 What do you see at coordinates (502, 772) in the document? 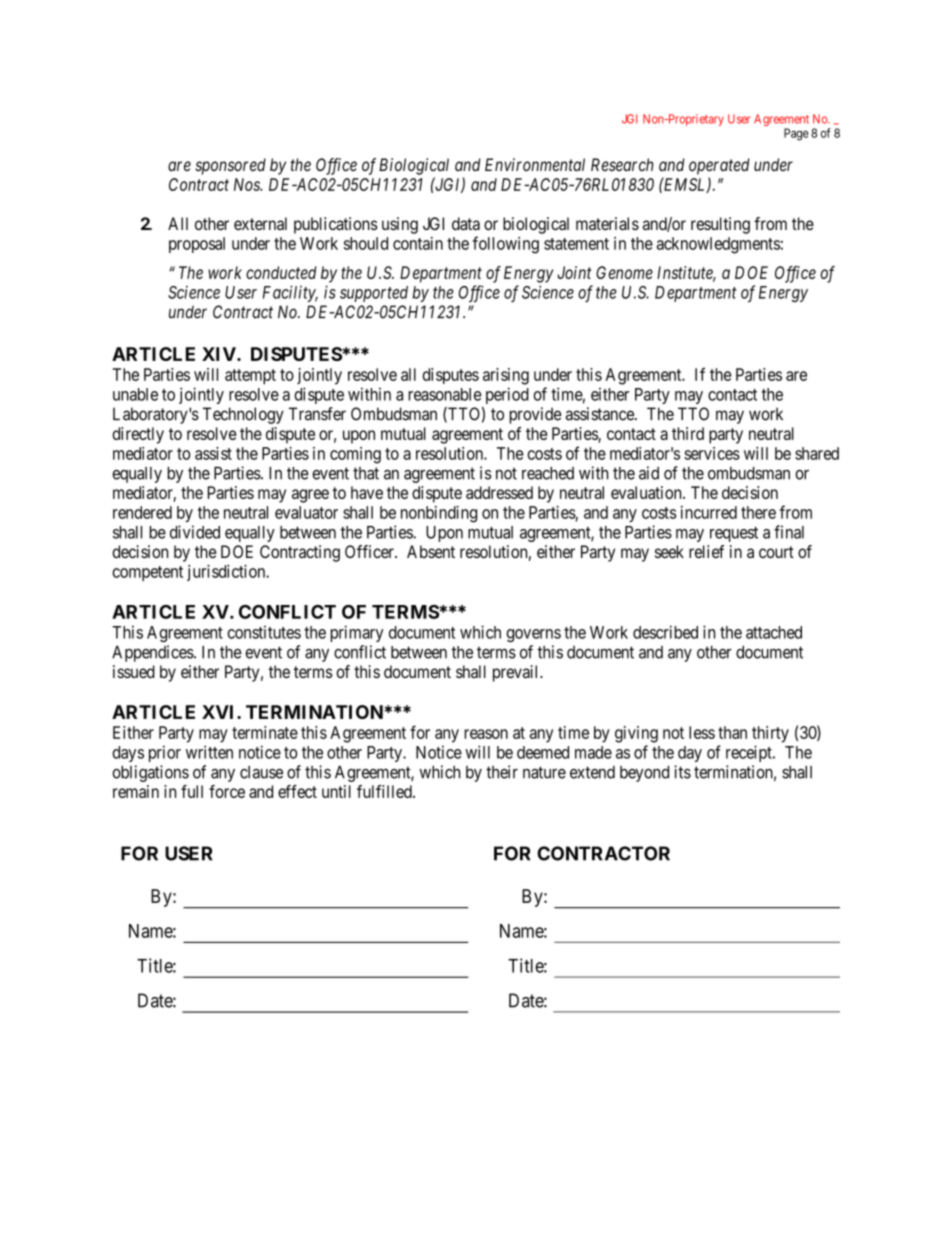
I see `their` at bounding box center [502, 772].
